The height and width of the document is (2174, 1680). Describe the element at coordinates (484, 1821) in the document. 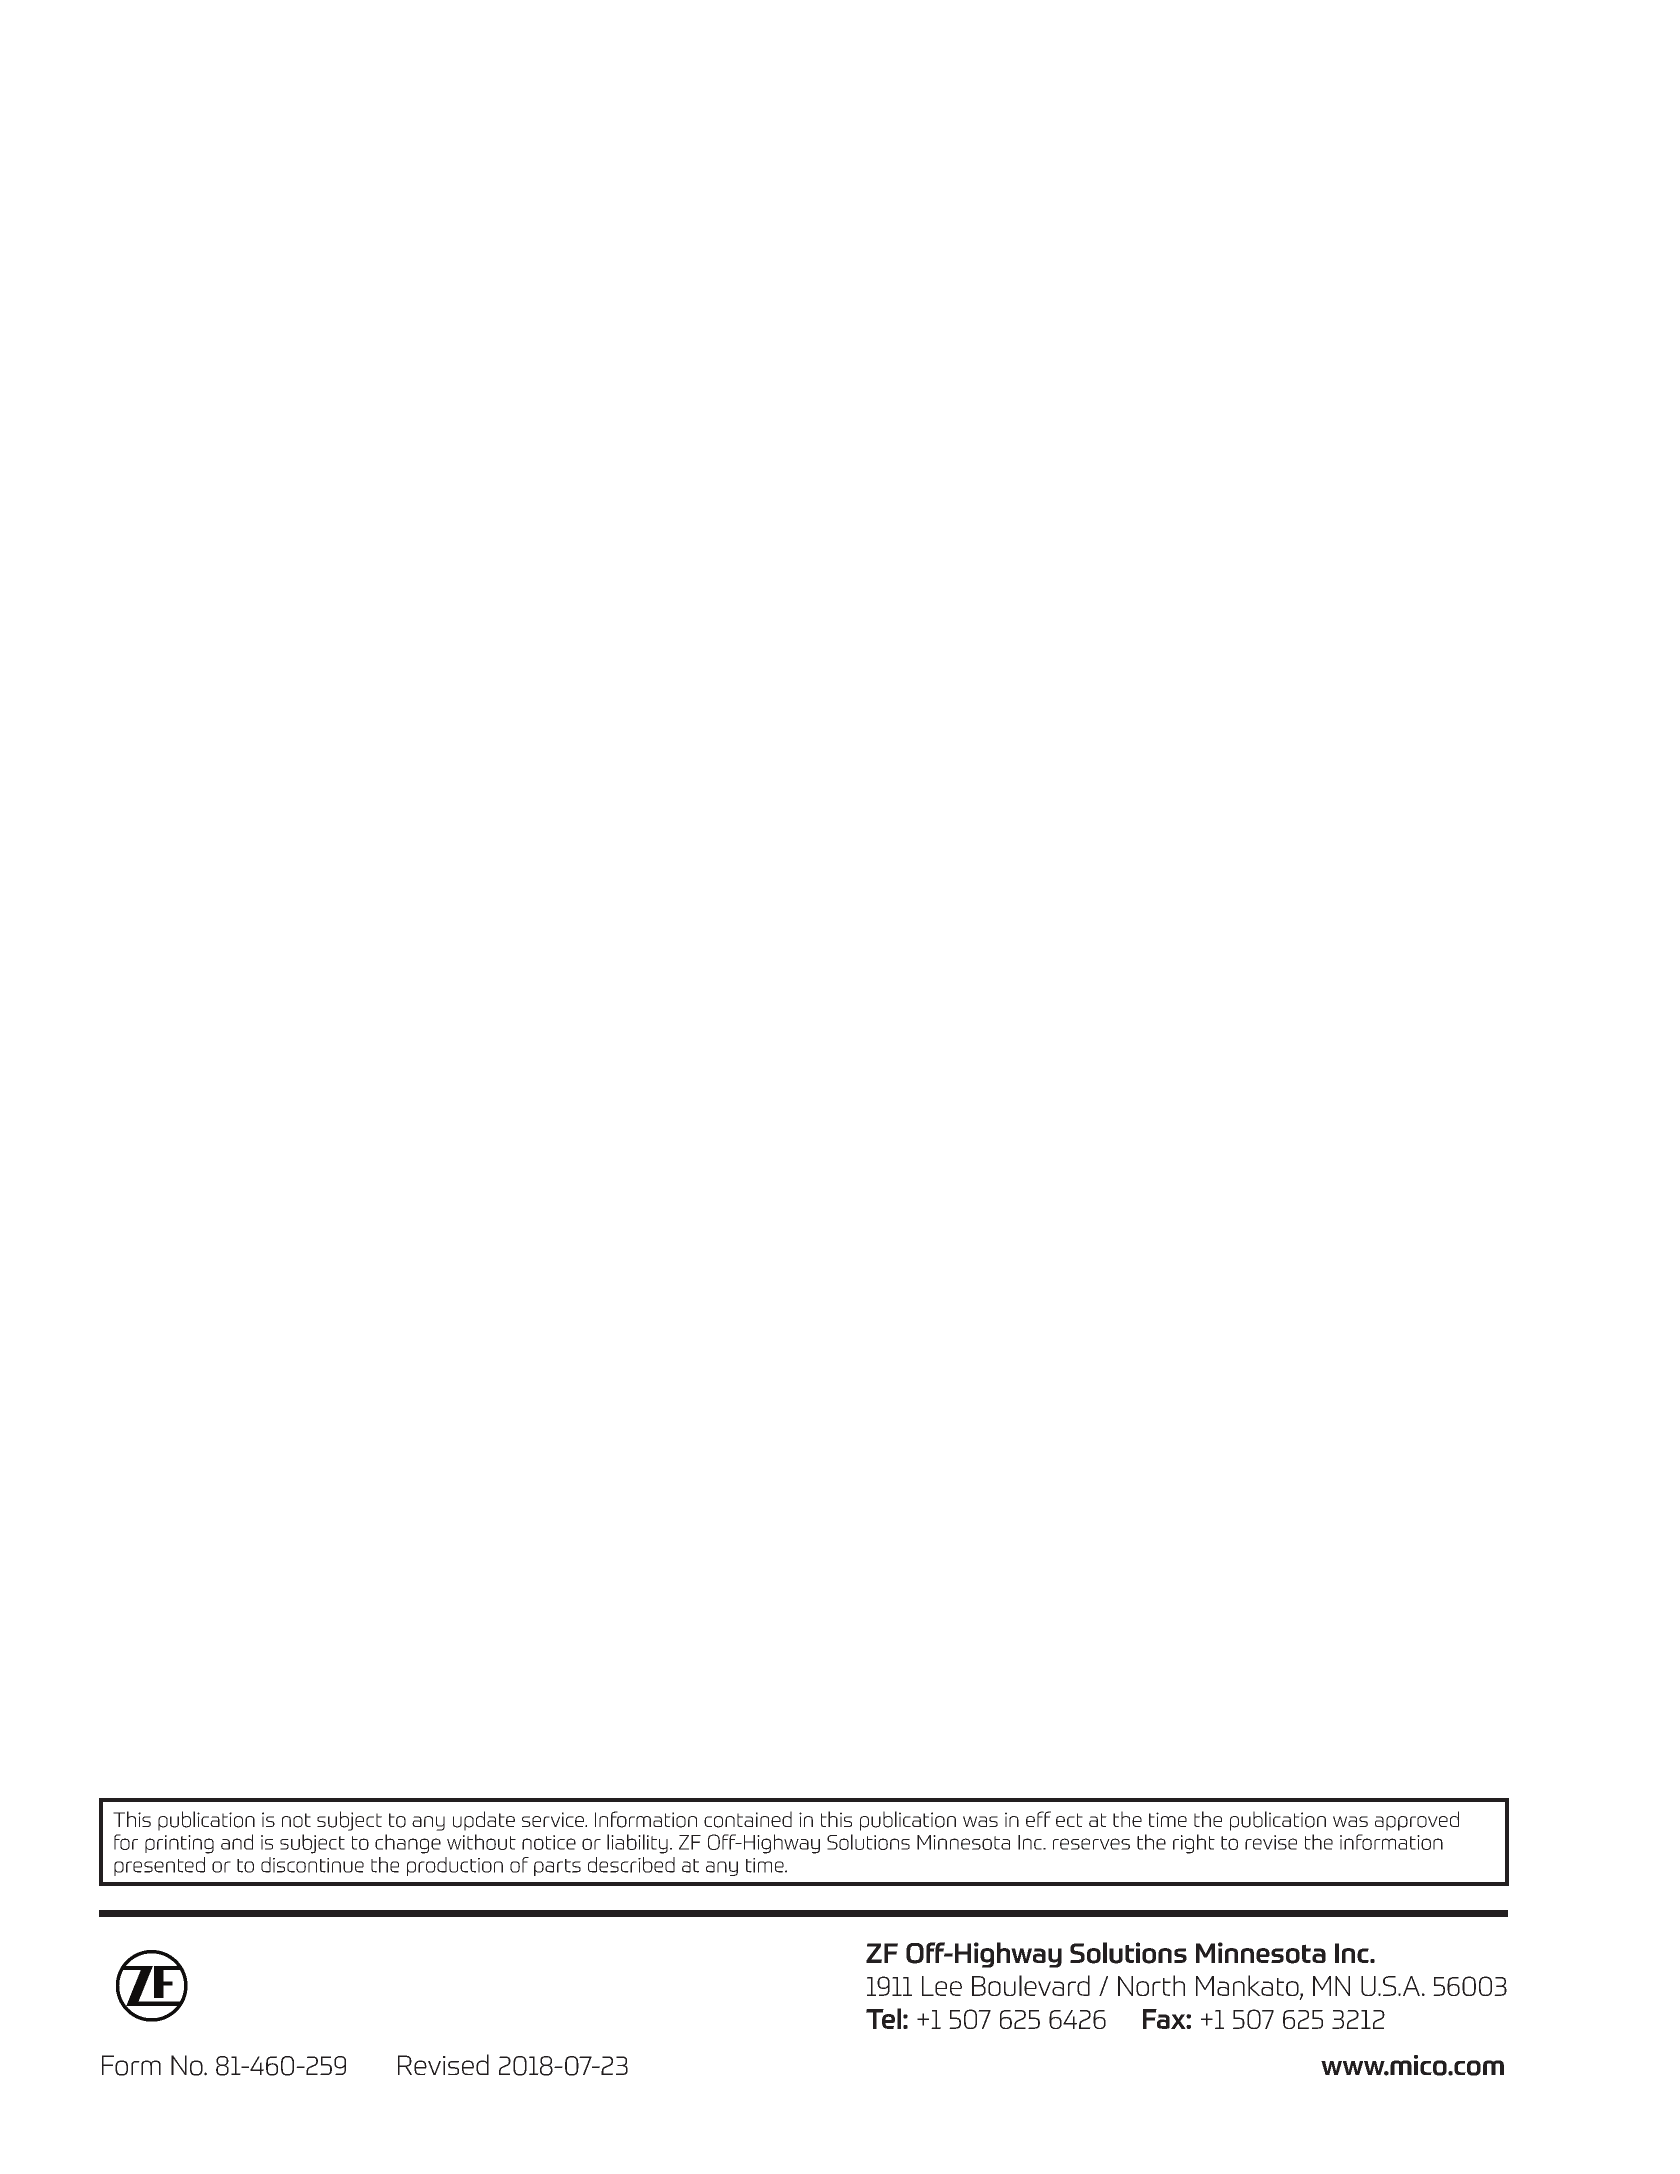

I see `update` at that location.
